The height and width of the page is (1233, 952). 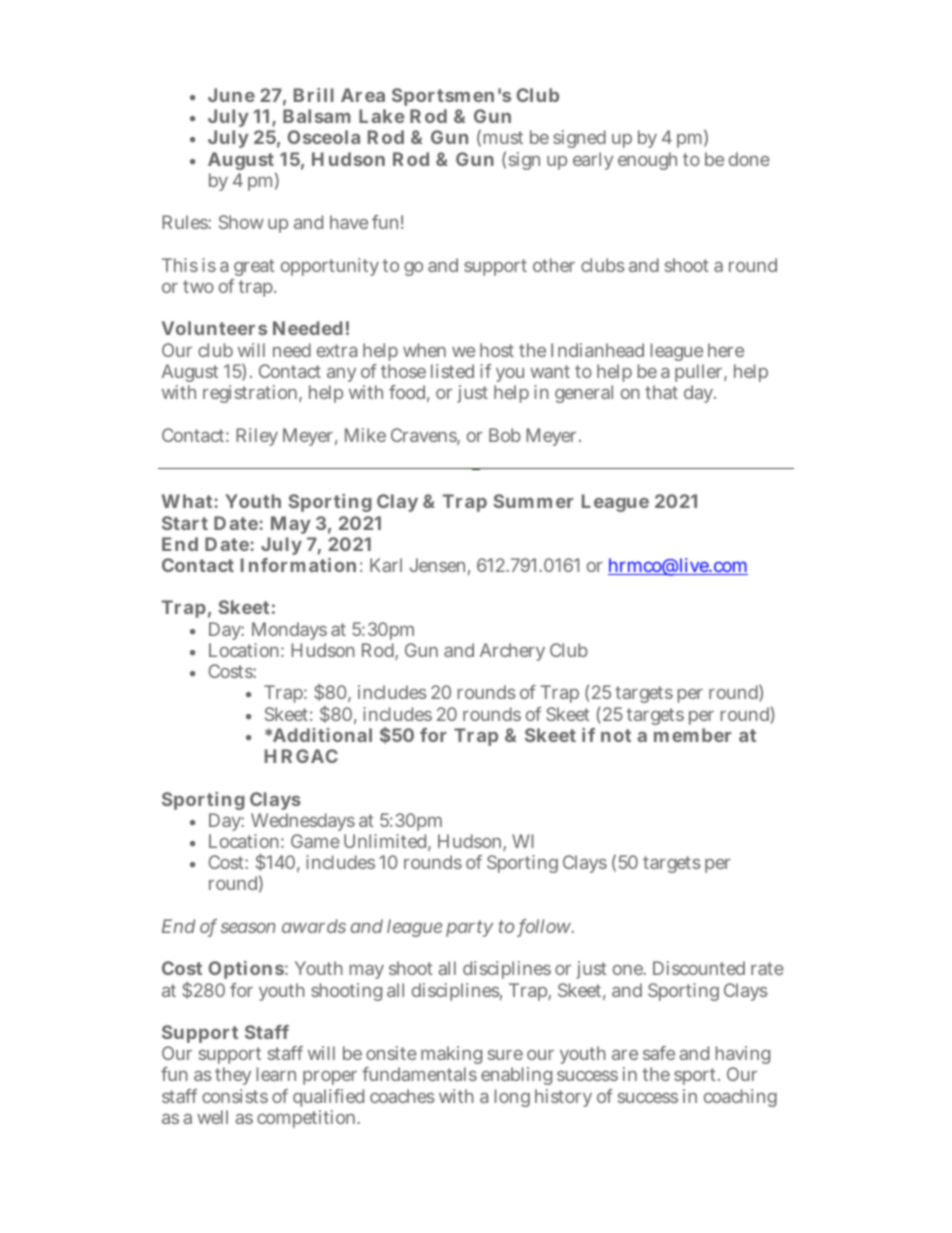 I want to click on coaching, so click(x=740, y=1098).
